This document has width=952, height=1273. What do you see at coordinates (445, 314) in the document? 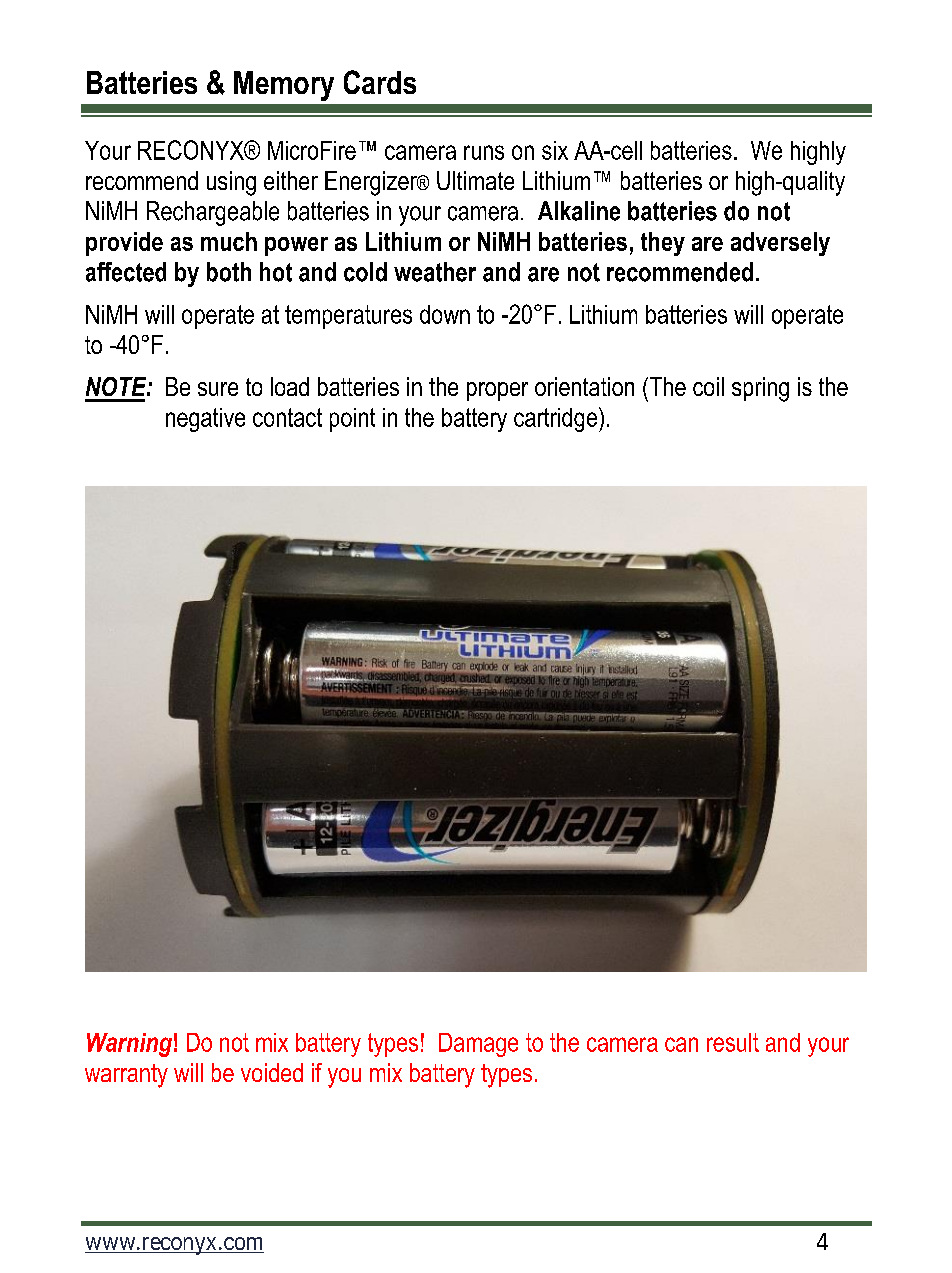
I see `down` at bounding box center [445, 314].
